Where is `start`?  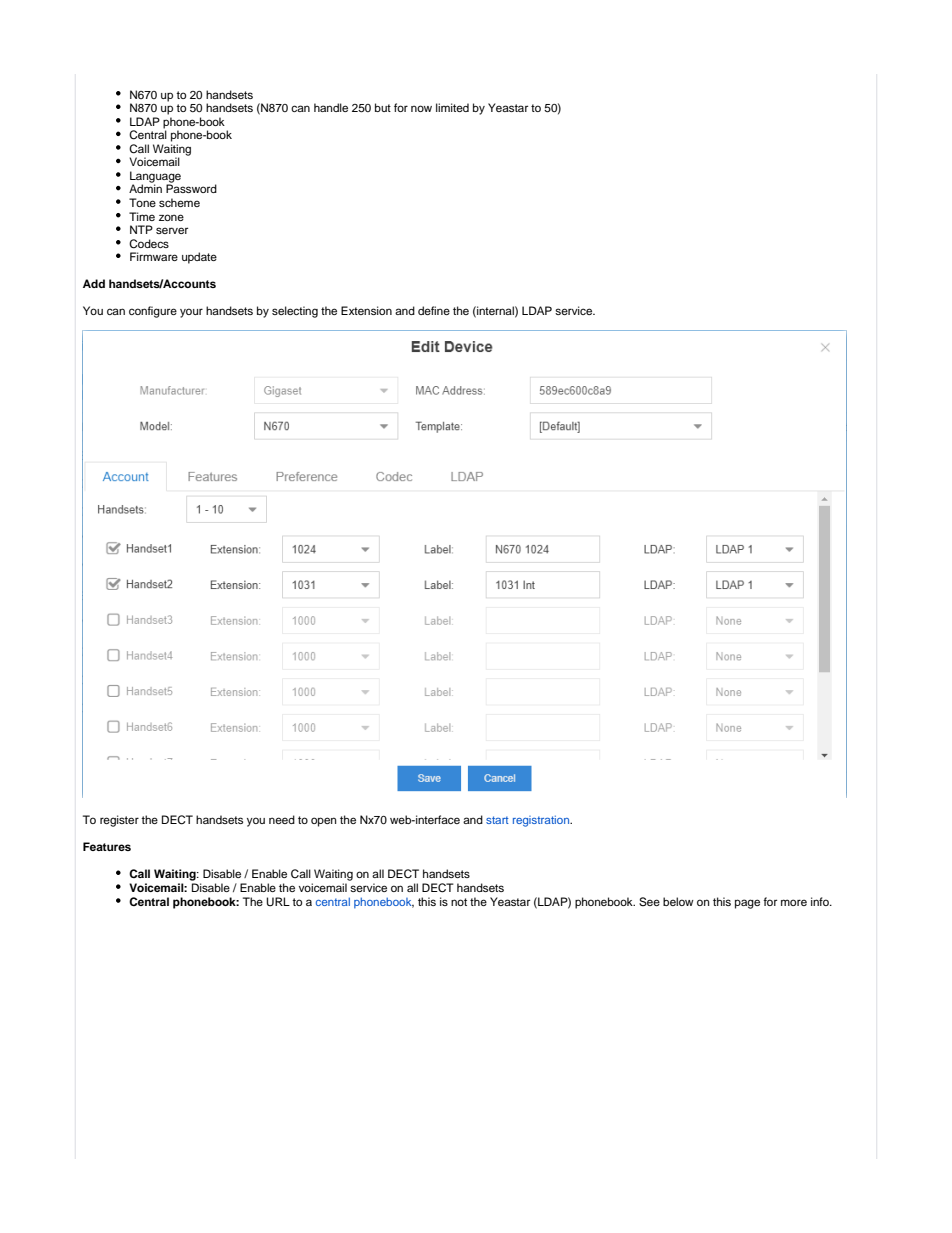
start is located at coordinates (497, 820).
